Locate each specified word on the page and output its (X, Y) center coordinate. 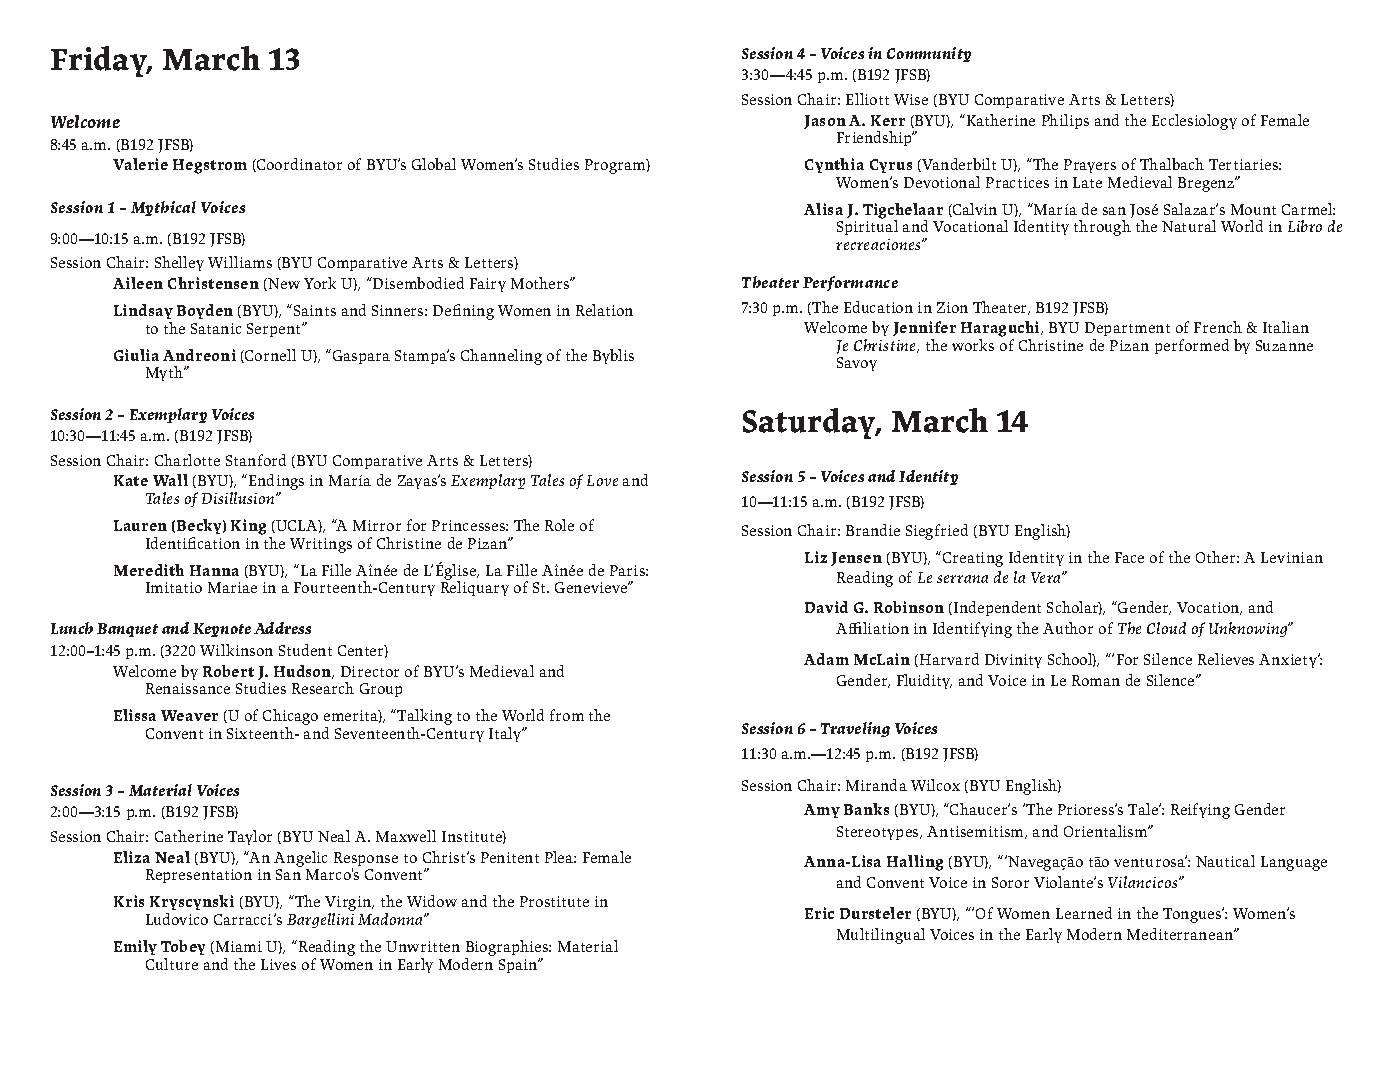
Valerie (140, 164)
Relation (604, 310)
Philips (1065, 121)
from (567, 715)
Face (1129, 557)
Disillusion (239, 498)
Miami (239, 946)
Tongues (1193, 915)
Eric (819, 913)
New (283, 284)
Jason (825, 122)
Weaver (189, 715)
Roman (1096, 680)
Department (1127, 331)
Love (602, 480)
